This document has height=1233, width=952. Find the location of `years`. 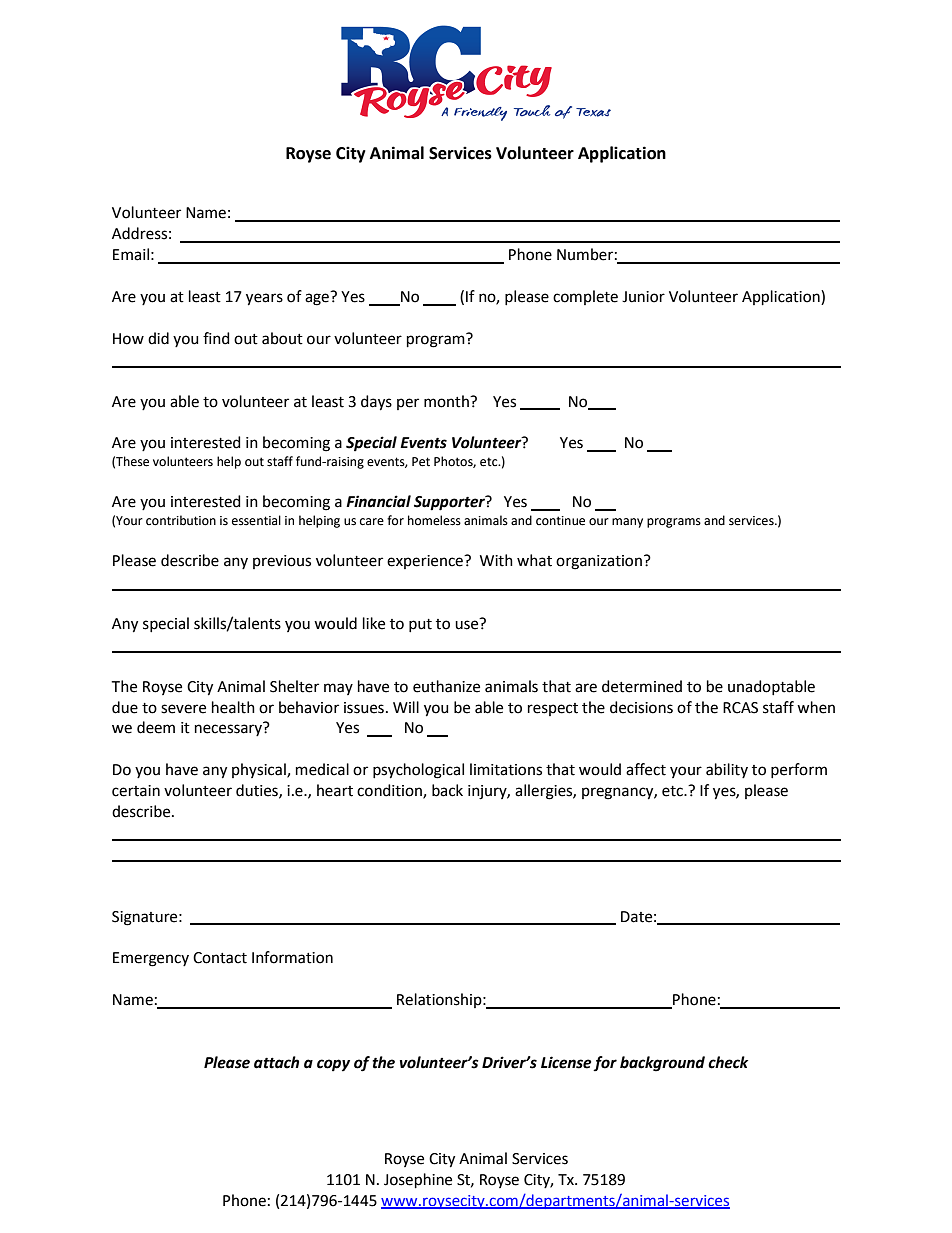

years is located at coordinates (264, 299).
